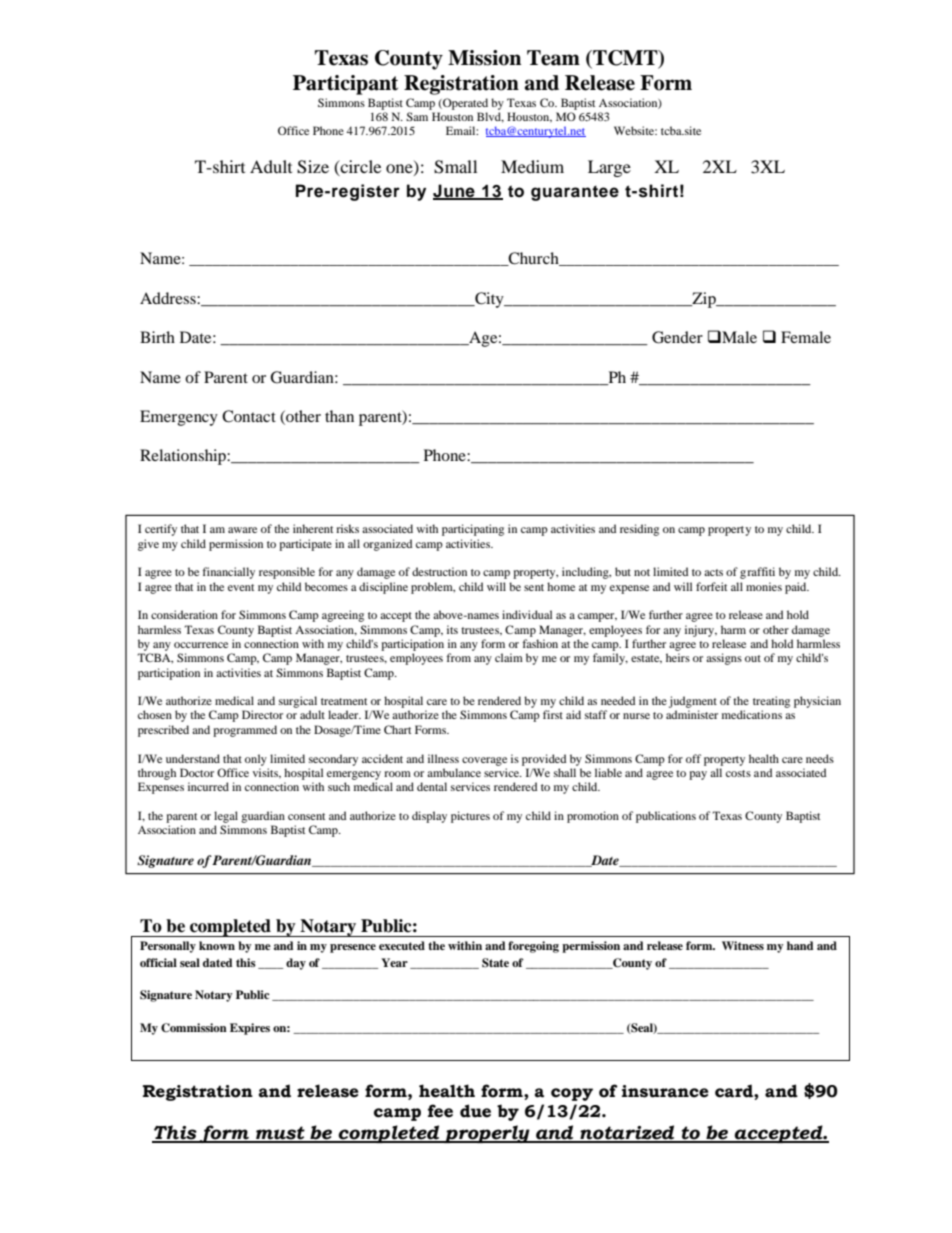 Image resolution: width=952 pixels, height=1233 pixels. Describe the element at coordinates (484, 761) in the screenshot. I see `coverage` at that location.
